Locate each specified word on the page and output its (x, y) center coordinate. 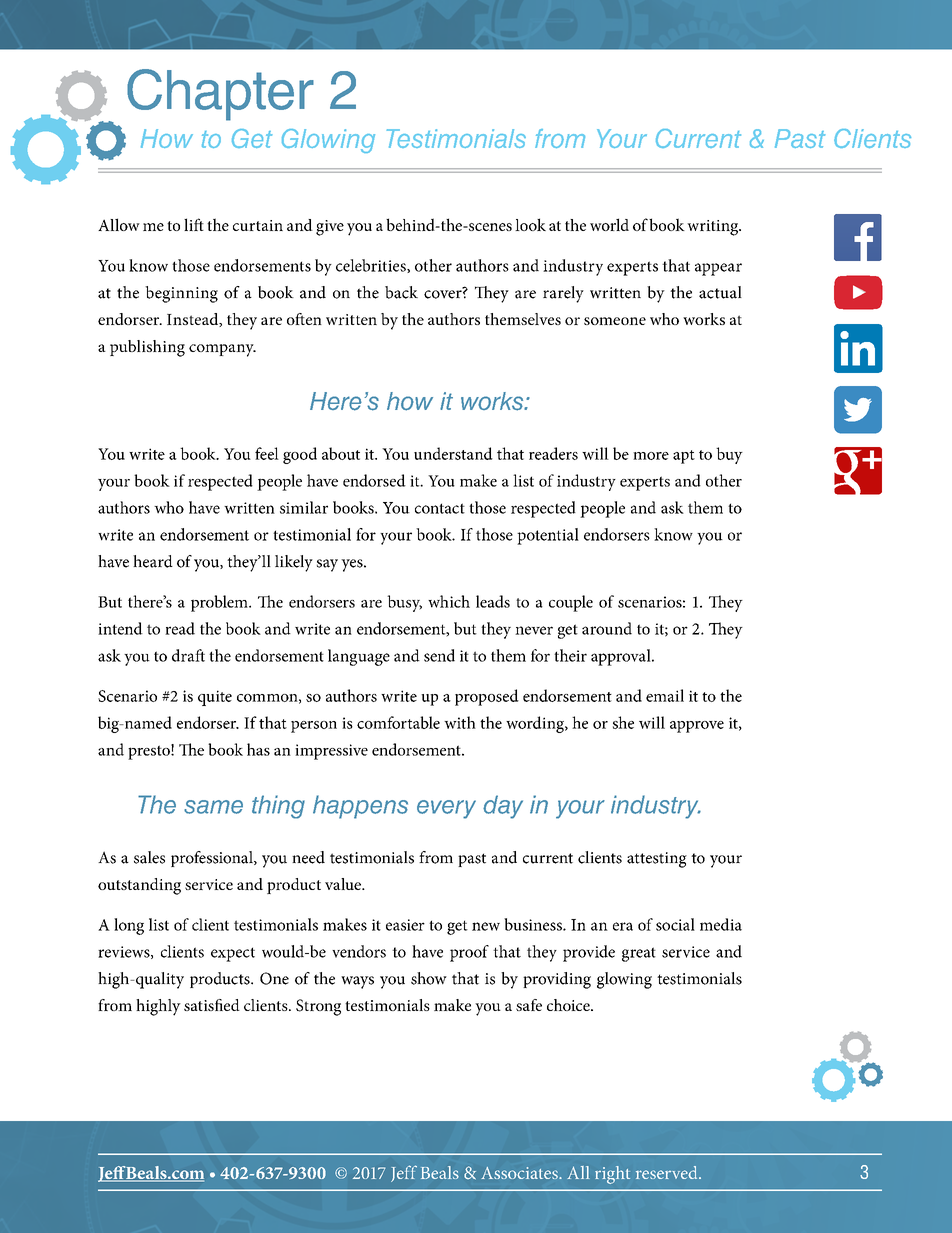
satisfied (212, 1005)
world (609, 224)
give (330, 228)
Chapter (220, 95)
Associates (520, 1173)
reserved (668, 1172)
